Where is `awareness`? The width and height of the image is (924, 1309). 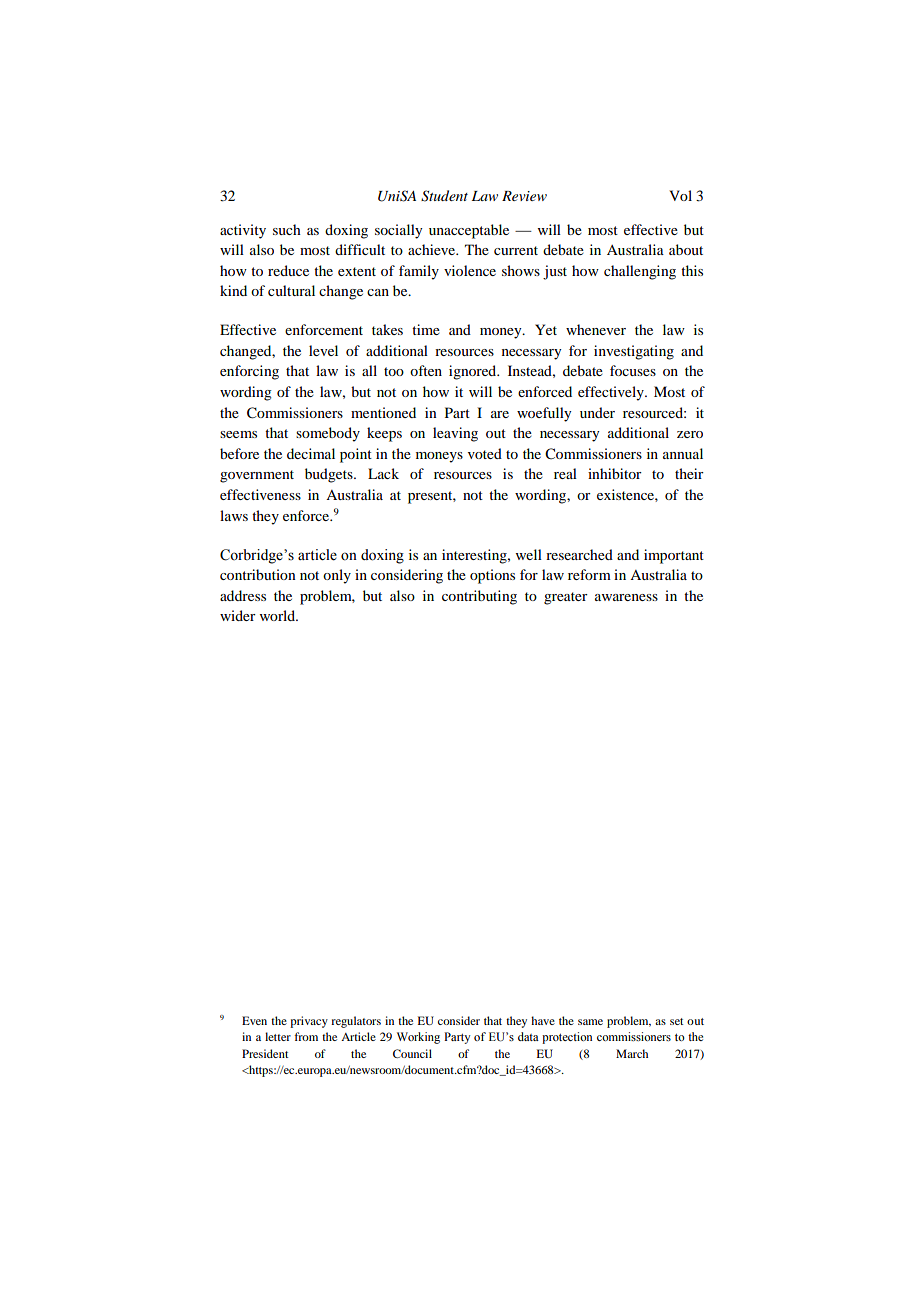 awareness is located at coordinates (626, 597).
